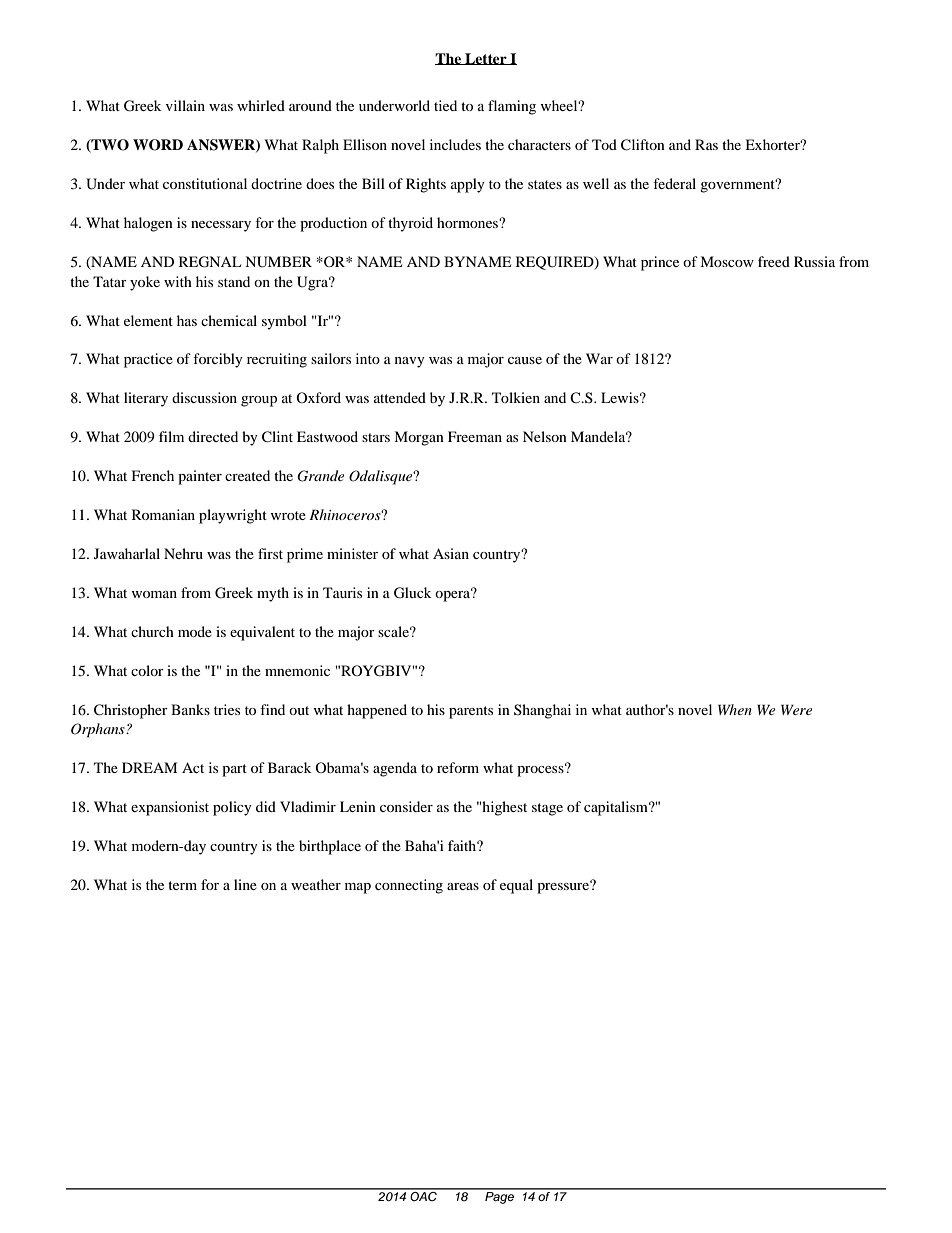 The height and width of the screenshot is (1233, 952). What do you see at coordinates (445, 105) in the screenshot?
I see `tied` at bounding box center [445, 105].
